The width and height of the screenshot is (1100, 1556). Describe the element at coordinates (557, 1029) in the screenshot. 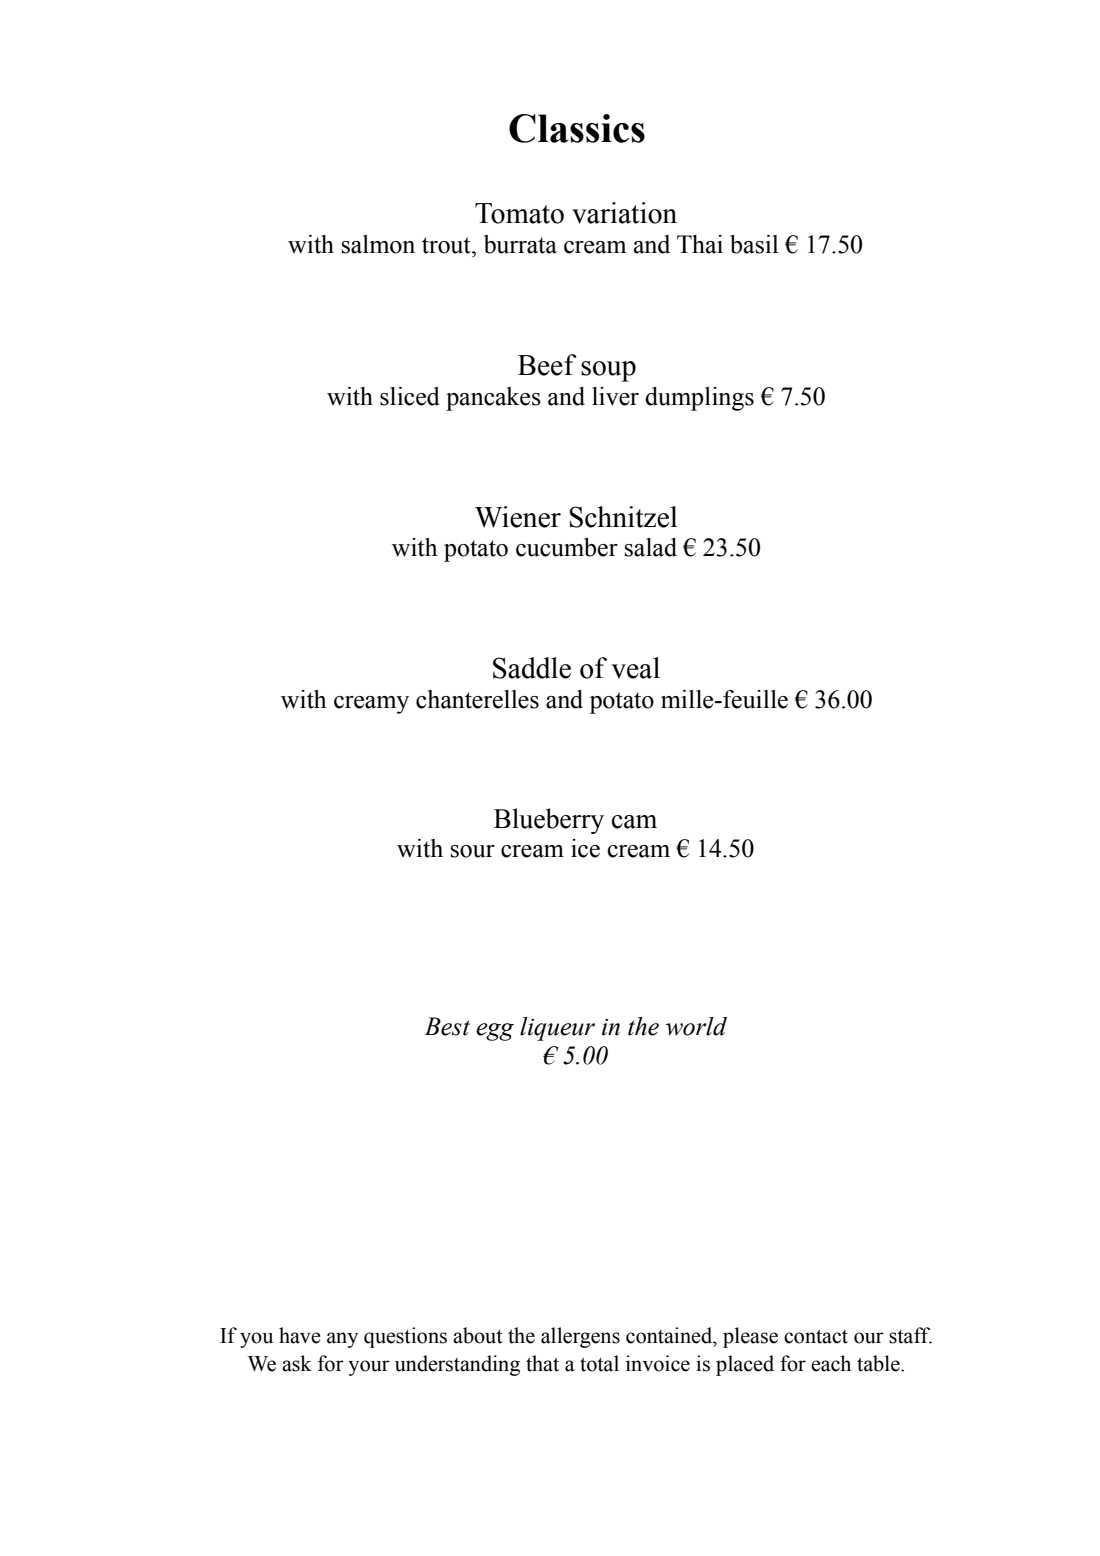

I see `liqueur` at that location.
